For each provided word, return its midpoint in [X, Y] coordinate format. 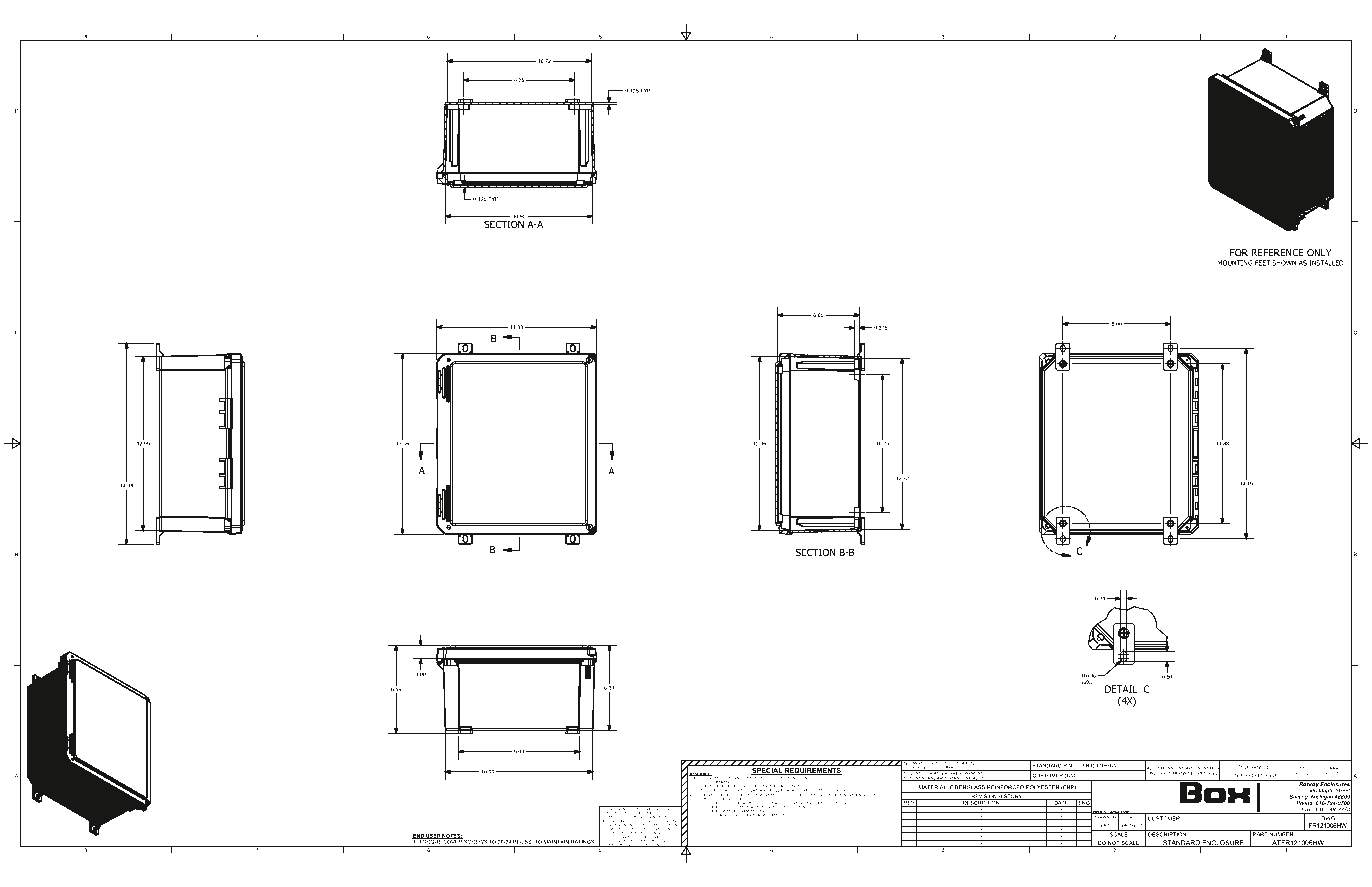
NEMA [910, 763]
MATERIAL [933, 787]
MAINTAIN [556, 842]
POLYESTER [1042, 787]
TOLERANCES [1254, 767]
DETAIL [1121, 689]
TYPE [934, 762]
